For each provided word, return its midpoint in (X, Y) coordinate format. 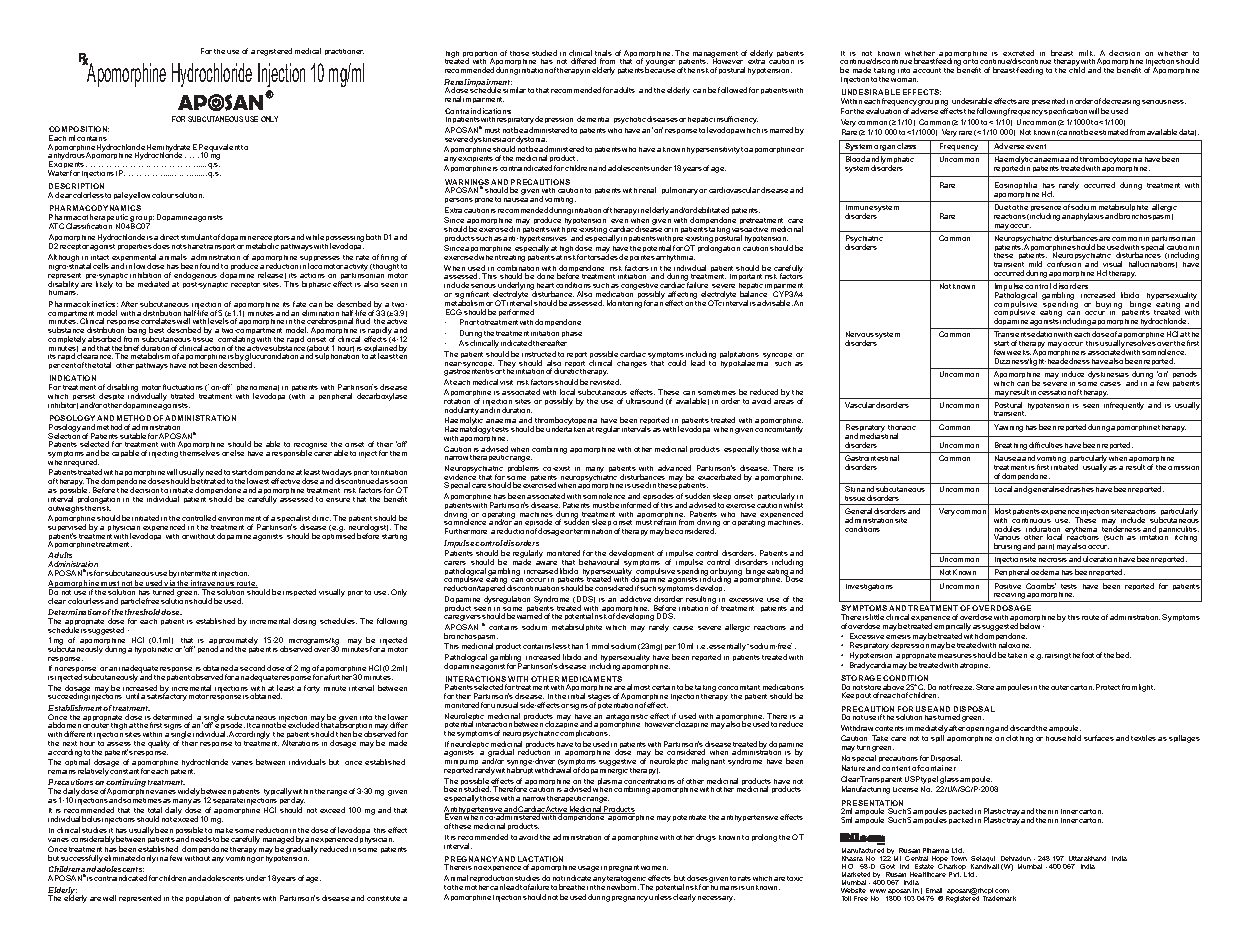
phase (572, 334)
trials (603, 54)
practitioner (344, 52)
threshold (143, 612)
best (156, 330)
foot (1088, 655)
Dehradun (1016, 858)
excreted (1018, 54)
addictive (635, 599)
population (203, 898)
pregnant (624, 868)
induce (1073, 374)
